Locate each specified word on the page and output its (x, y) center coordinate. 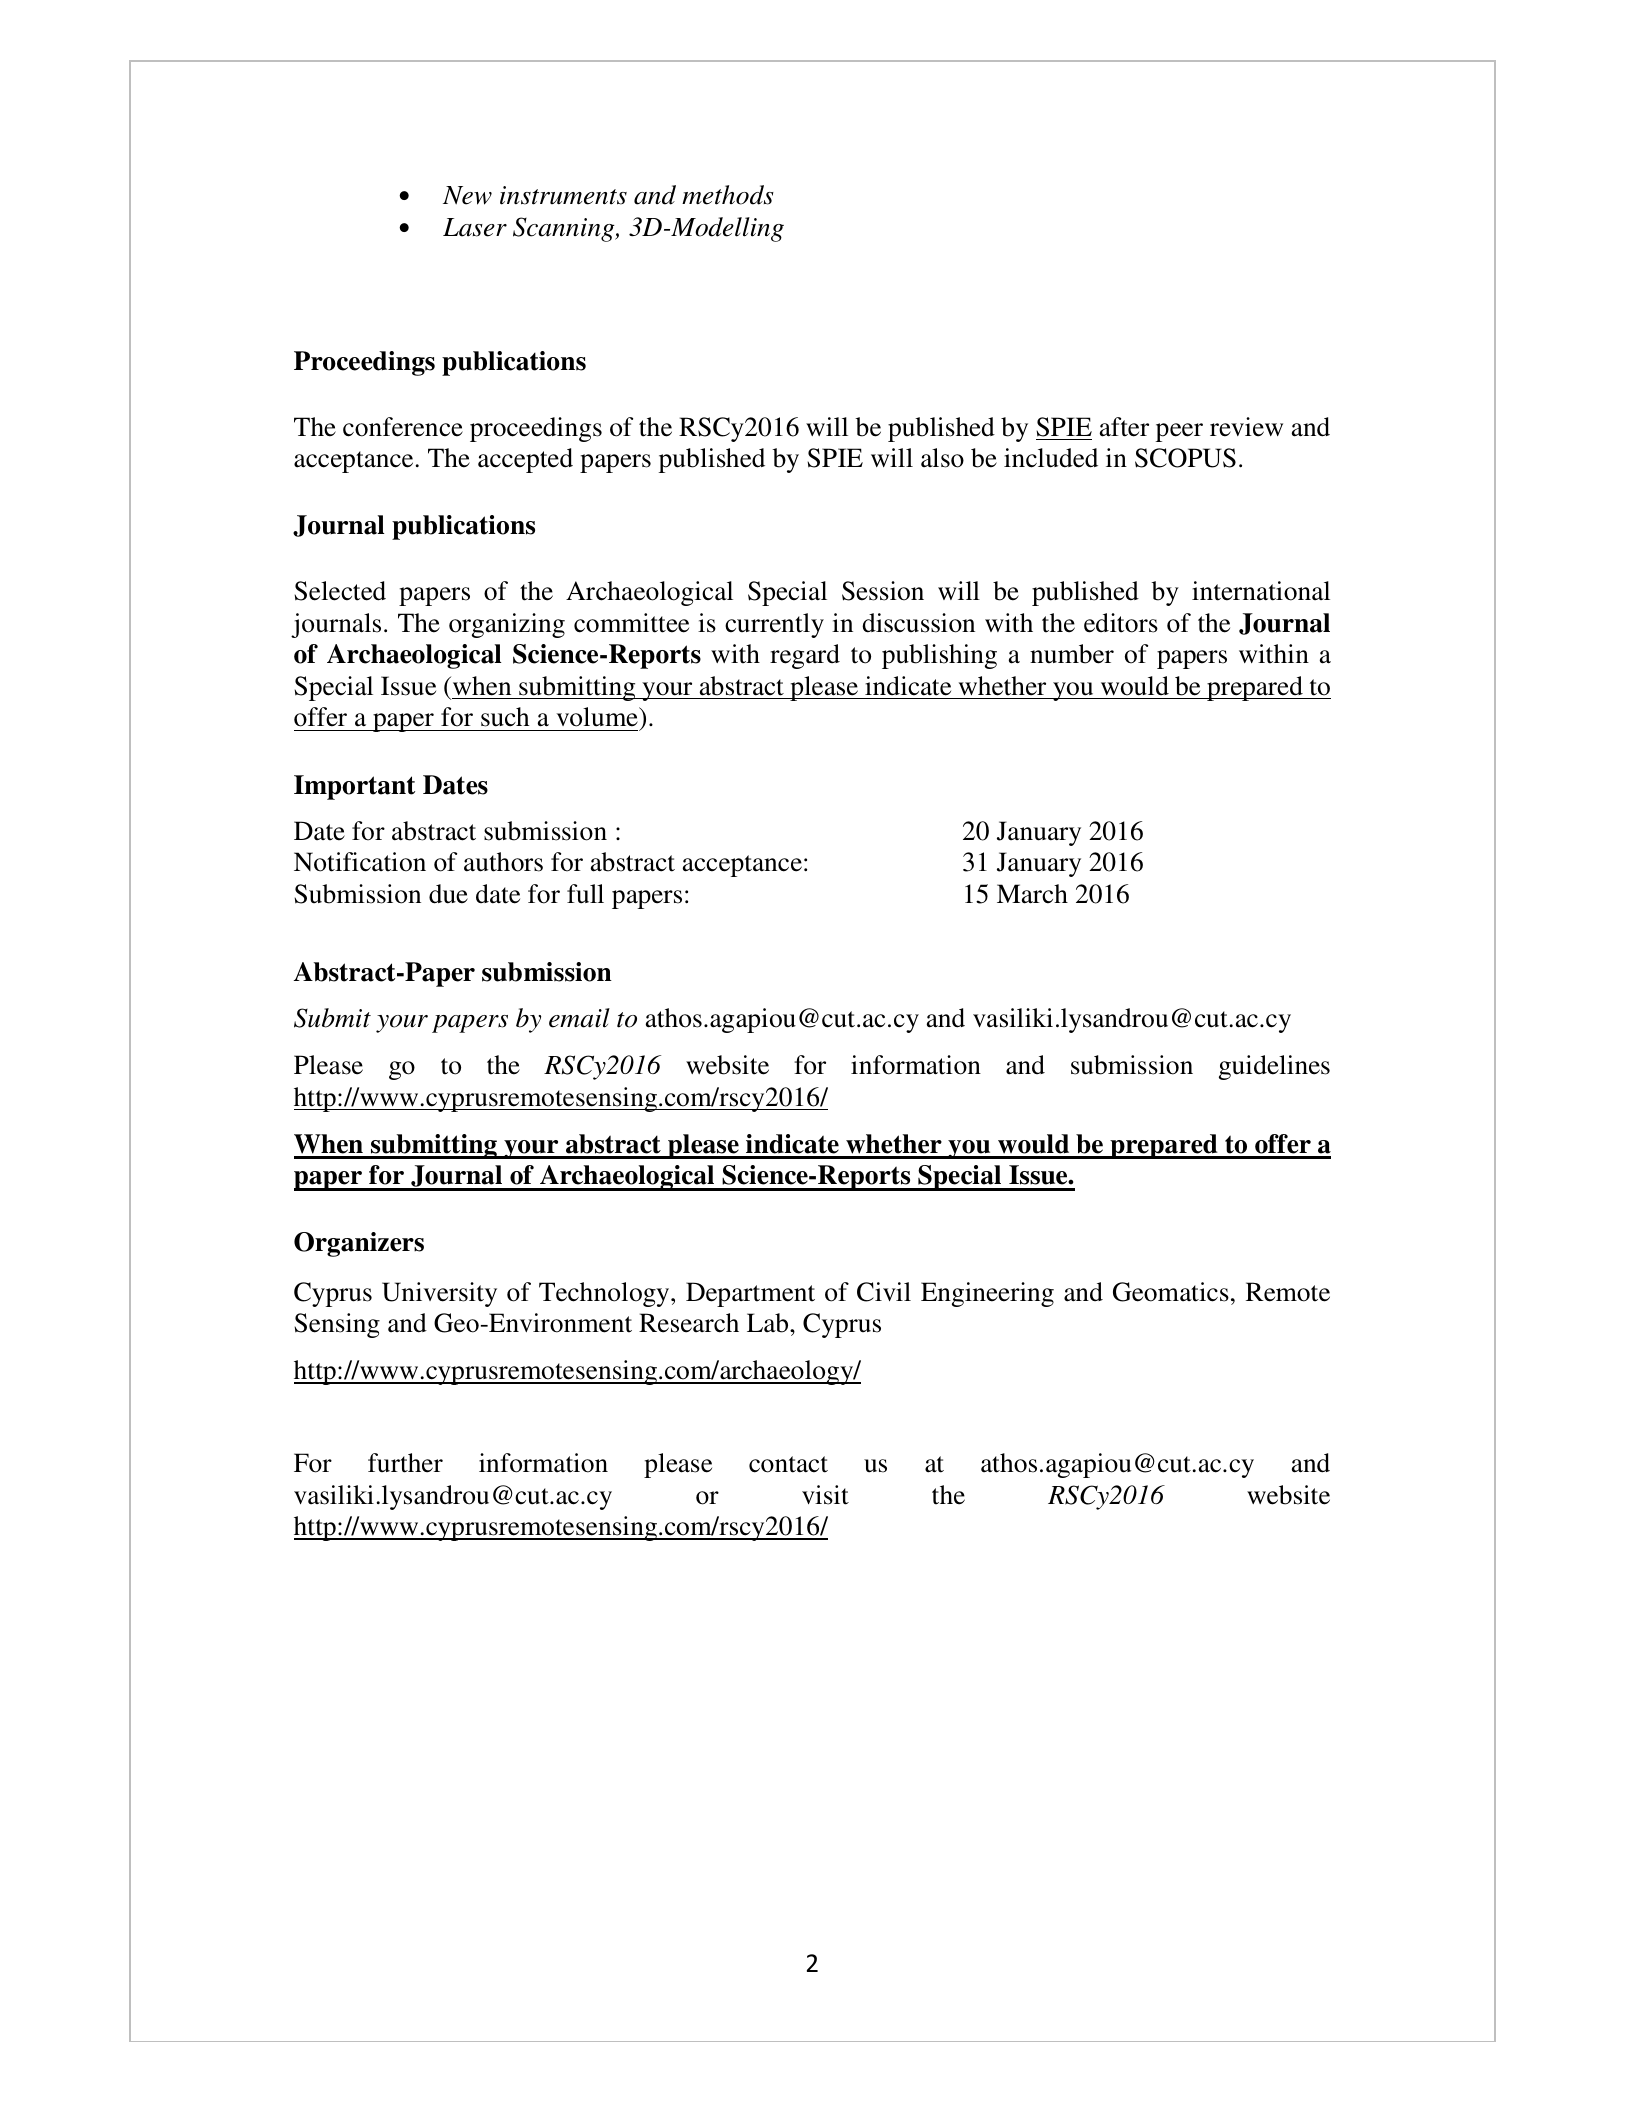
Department (750, 1294)
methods (728, 195)
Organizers (359, 1244)
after (1124, 427)
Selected (340, 591)
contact (788, 1464)
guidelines (1274, 1067)
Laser (475, 227)
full (585, 894)
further (405, 1463)
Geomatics (1171, 1292)
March (1032, 894)
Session (883, 591)
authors (503, 862)
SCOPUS (1185, 458)
